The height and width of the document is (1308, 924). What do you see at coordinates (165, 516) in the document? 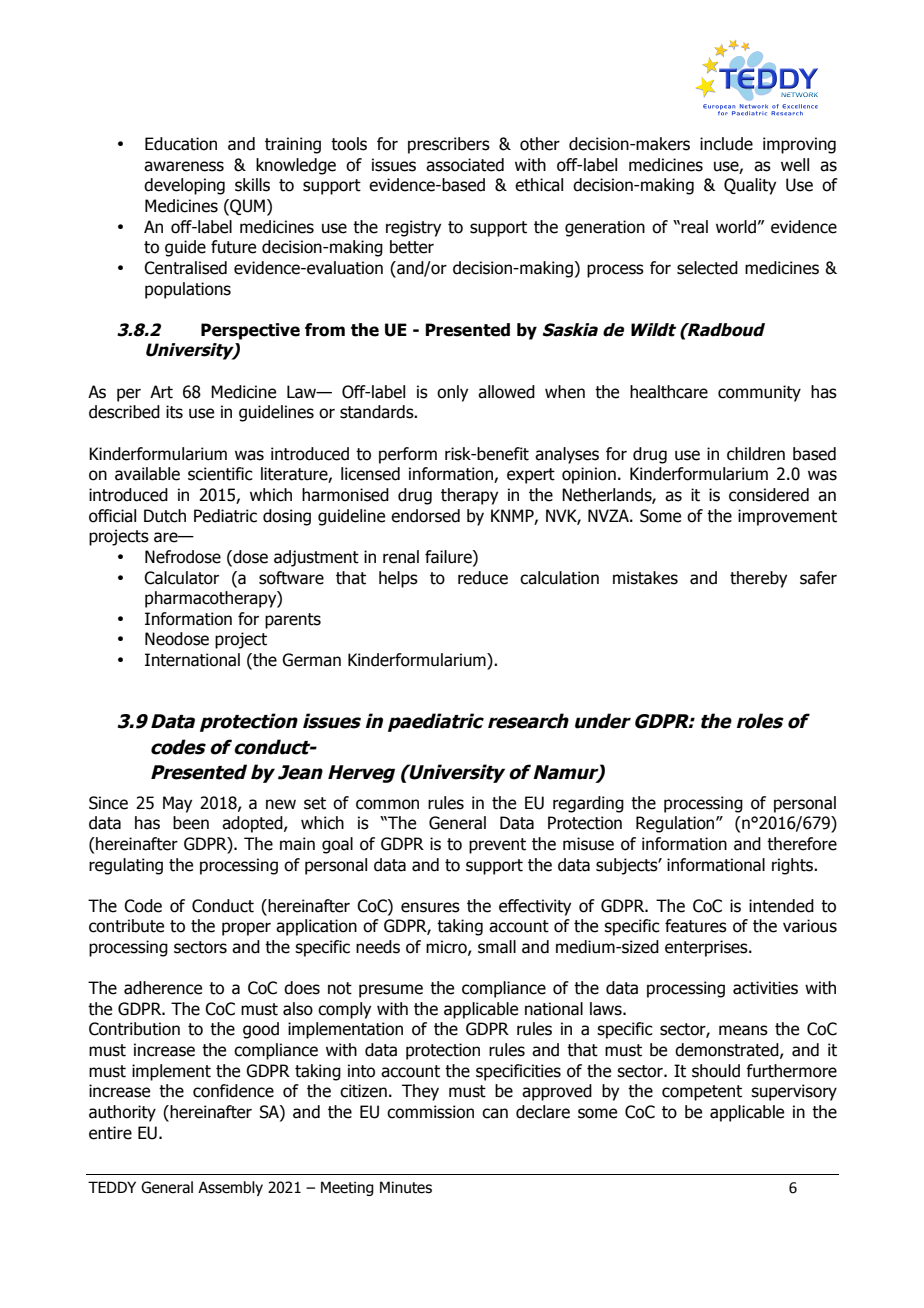
I see `Dutch` at bounding box center [165, 516].
